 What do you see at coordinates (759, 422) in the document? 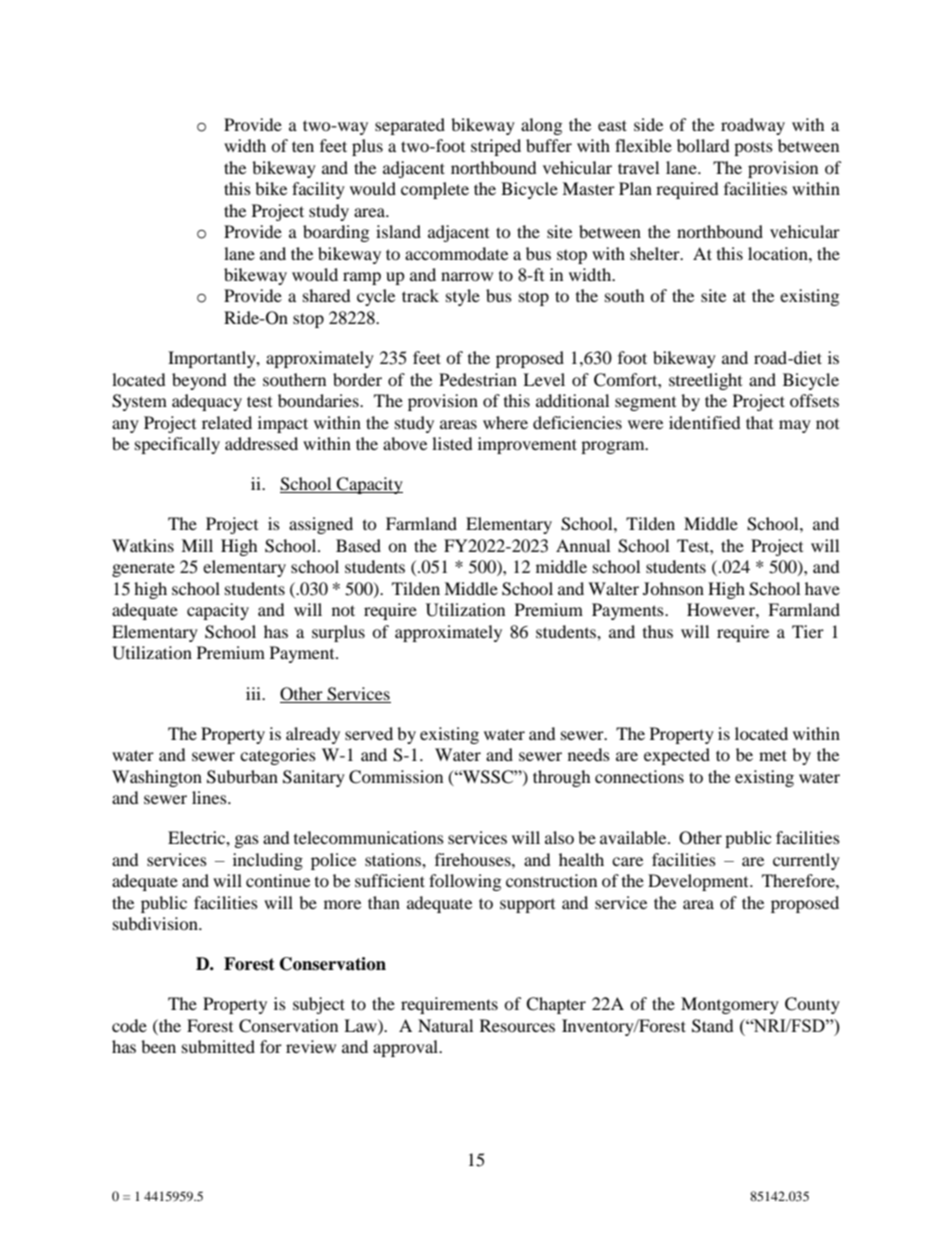
I see `that` at bounding box center [759, 422].
